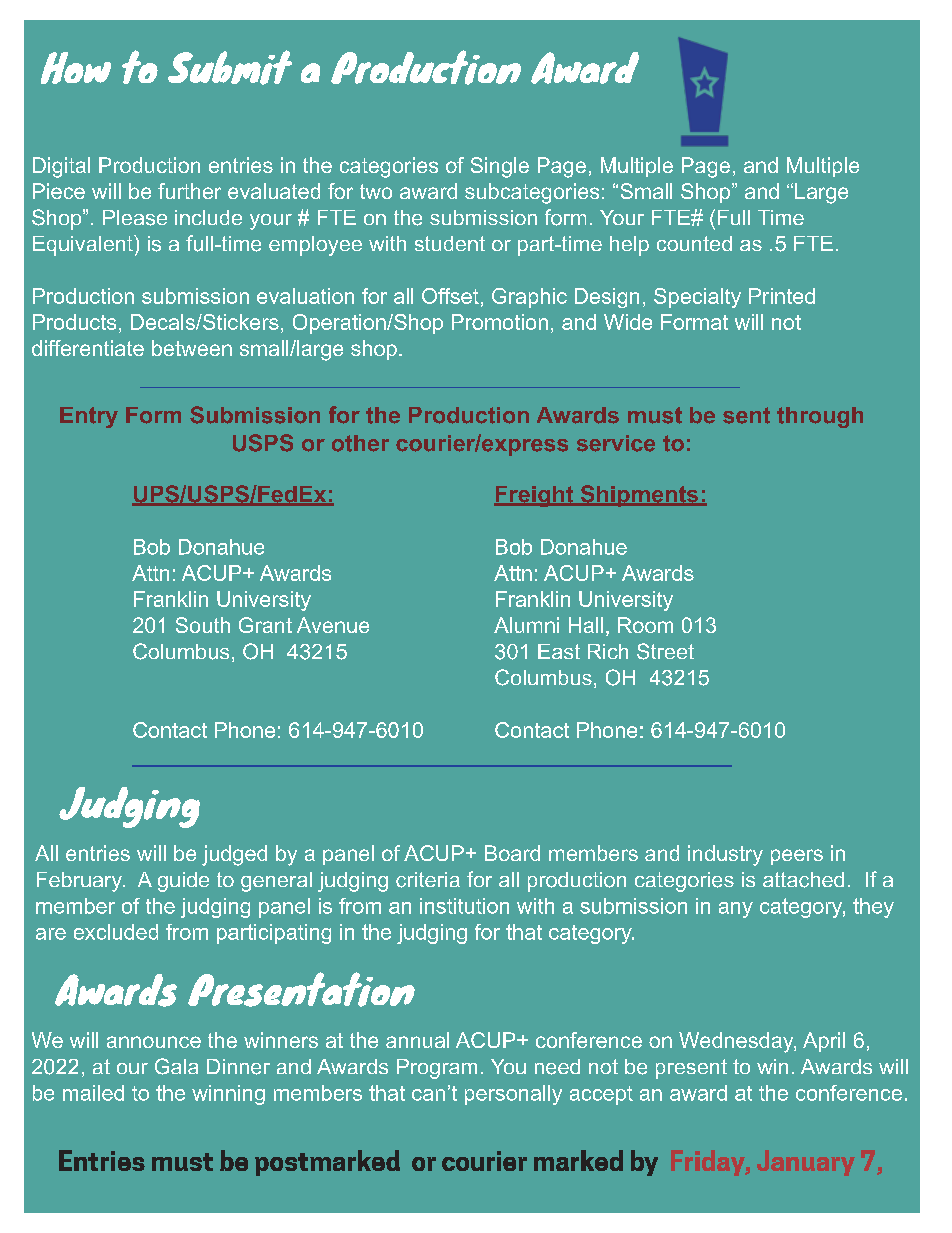 The image size is (952, 1233). I want to click on counted, so click(694, 243).
